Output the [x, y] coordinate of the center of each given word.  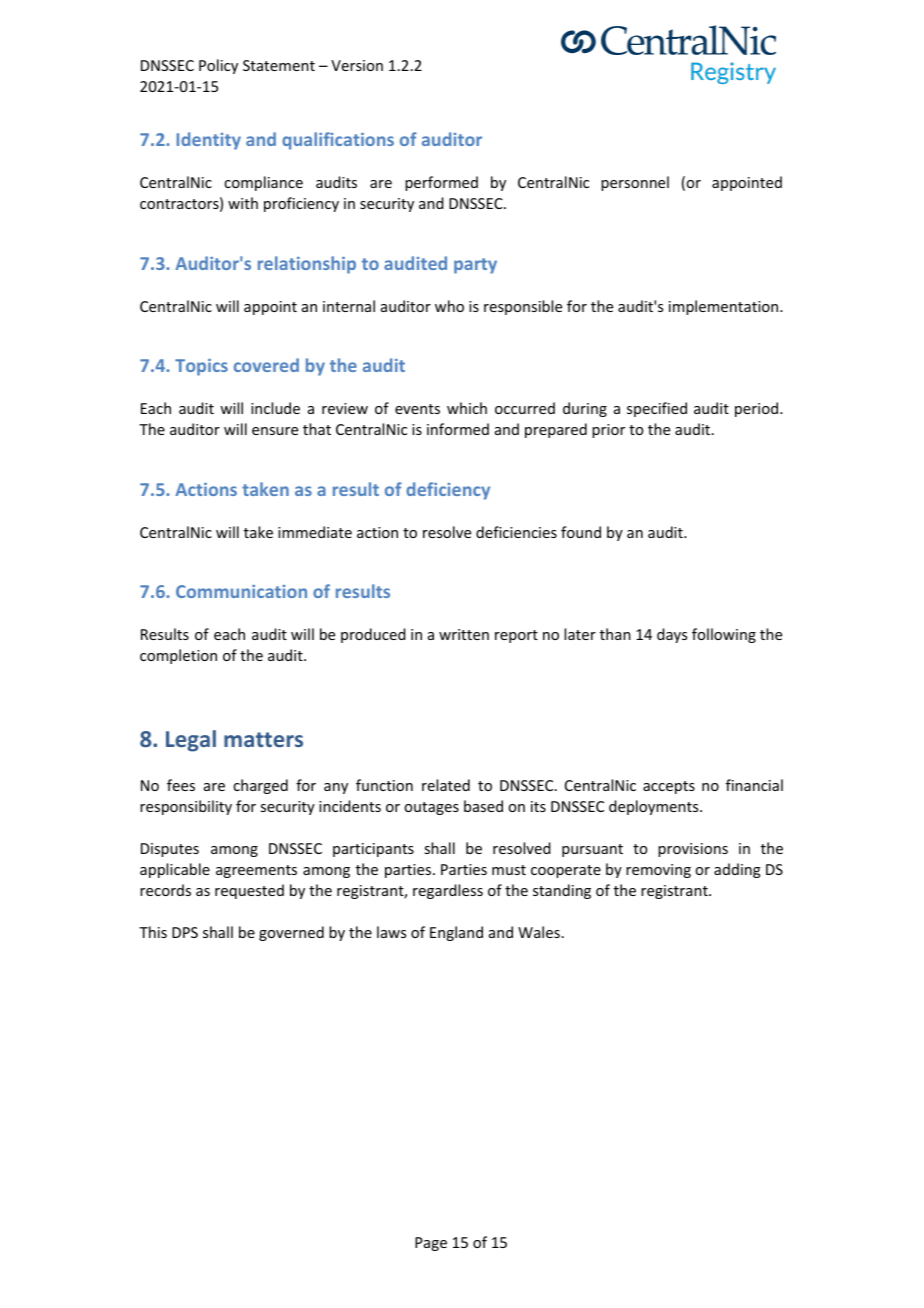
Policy [218, 66]
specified [657, 409]
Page [431, 1244]
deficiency [448, 491]
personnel [635, 183]
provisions [693, 850]
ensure [275, 431]
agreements [256, 871]
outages [431, 808]
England [456, 933]
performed [441, 183]
